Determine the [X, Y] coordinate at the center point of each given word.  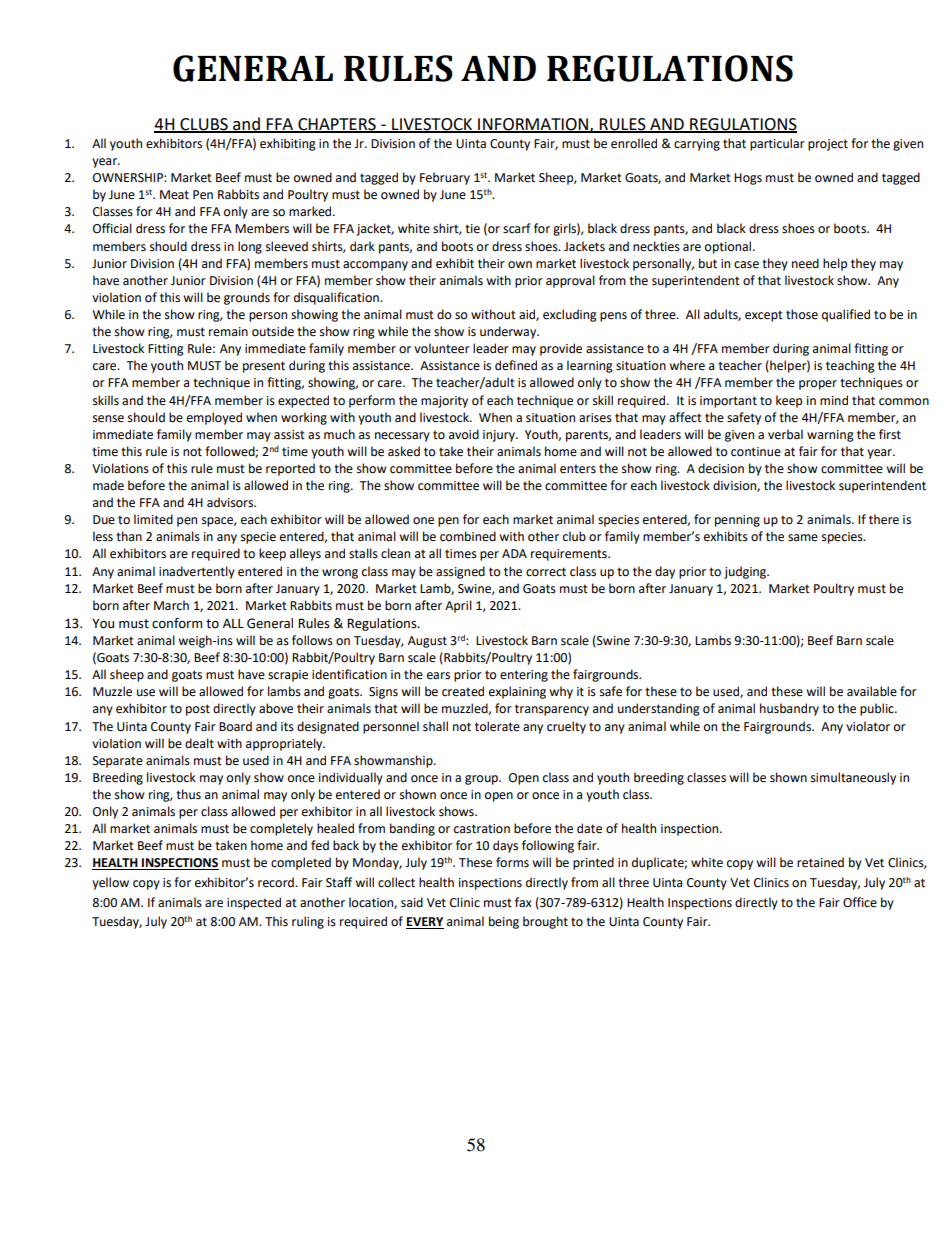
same [803, 538]
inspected [254, 903]
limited [153, 519]
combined [468, 536]
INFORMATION [533, 125]
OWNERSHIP [129, 178]
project [828, 145]
